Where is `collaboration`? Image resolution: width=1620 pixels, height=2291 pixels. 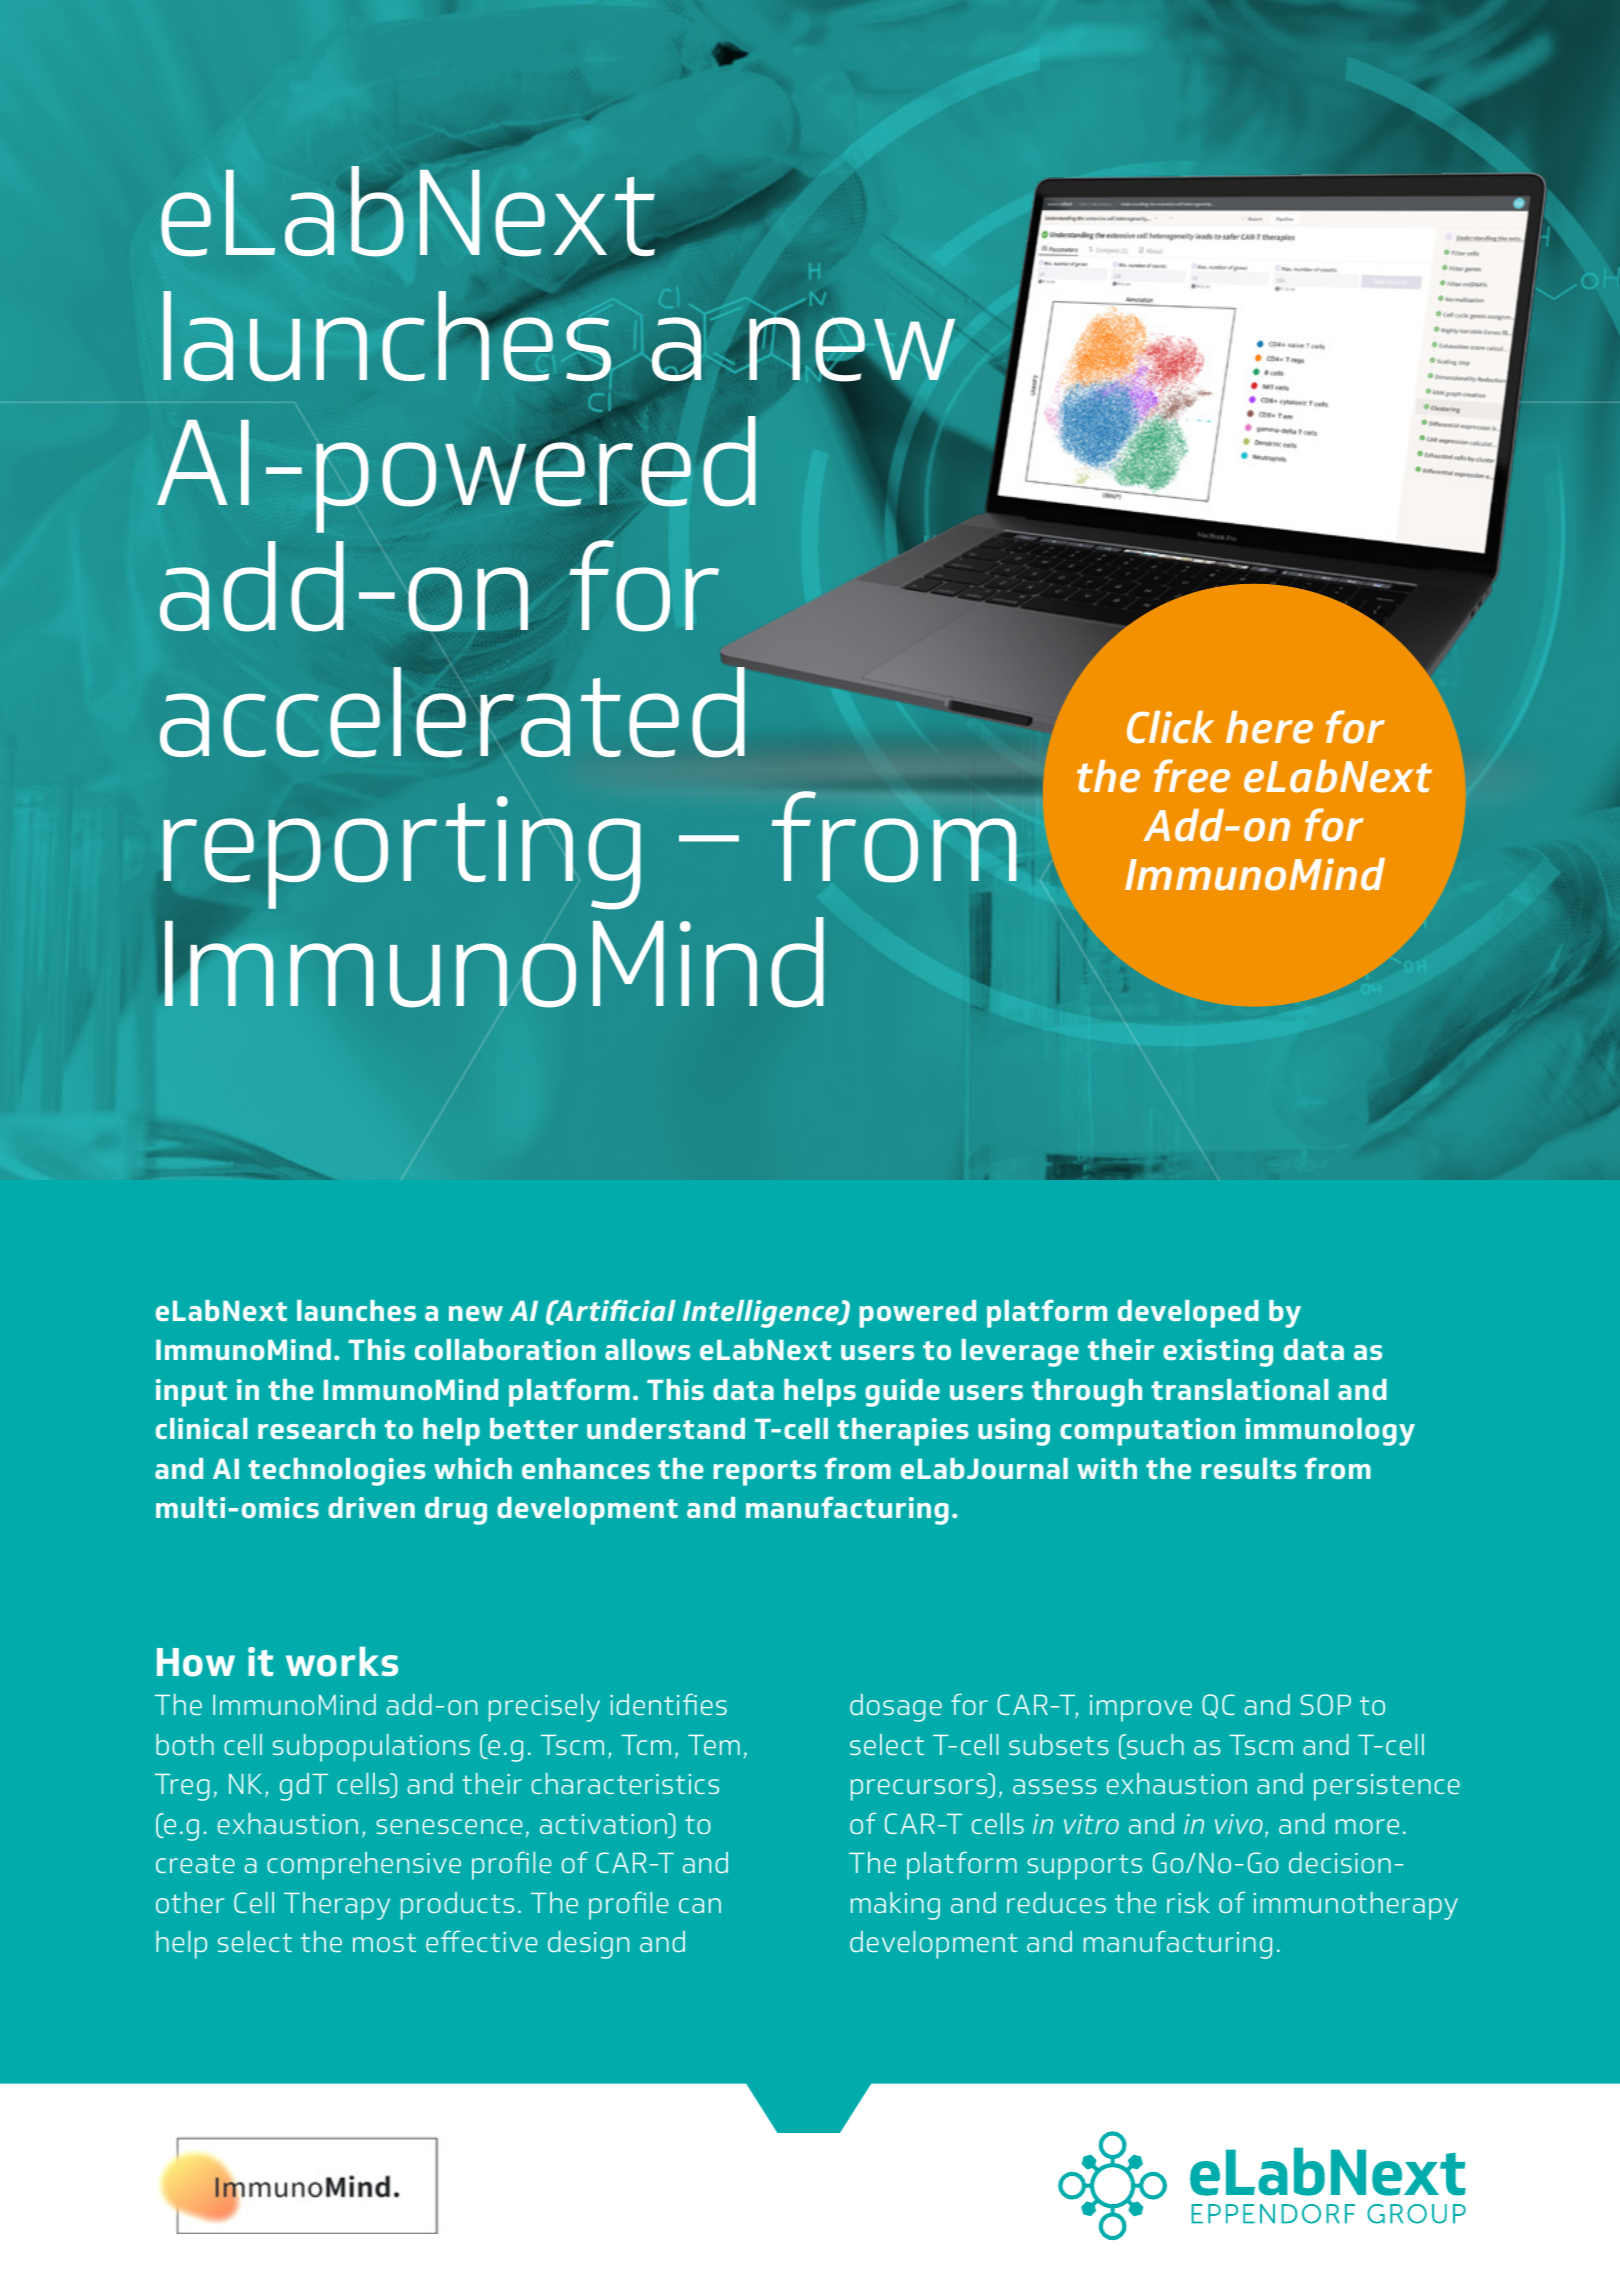 collaboration is located at coordinates (505, 1349).
